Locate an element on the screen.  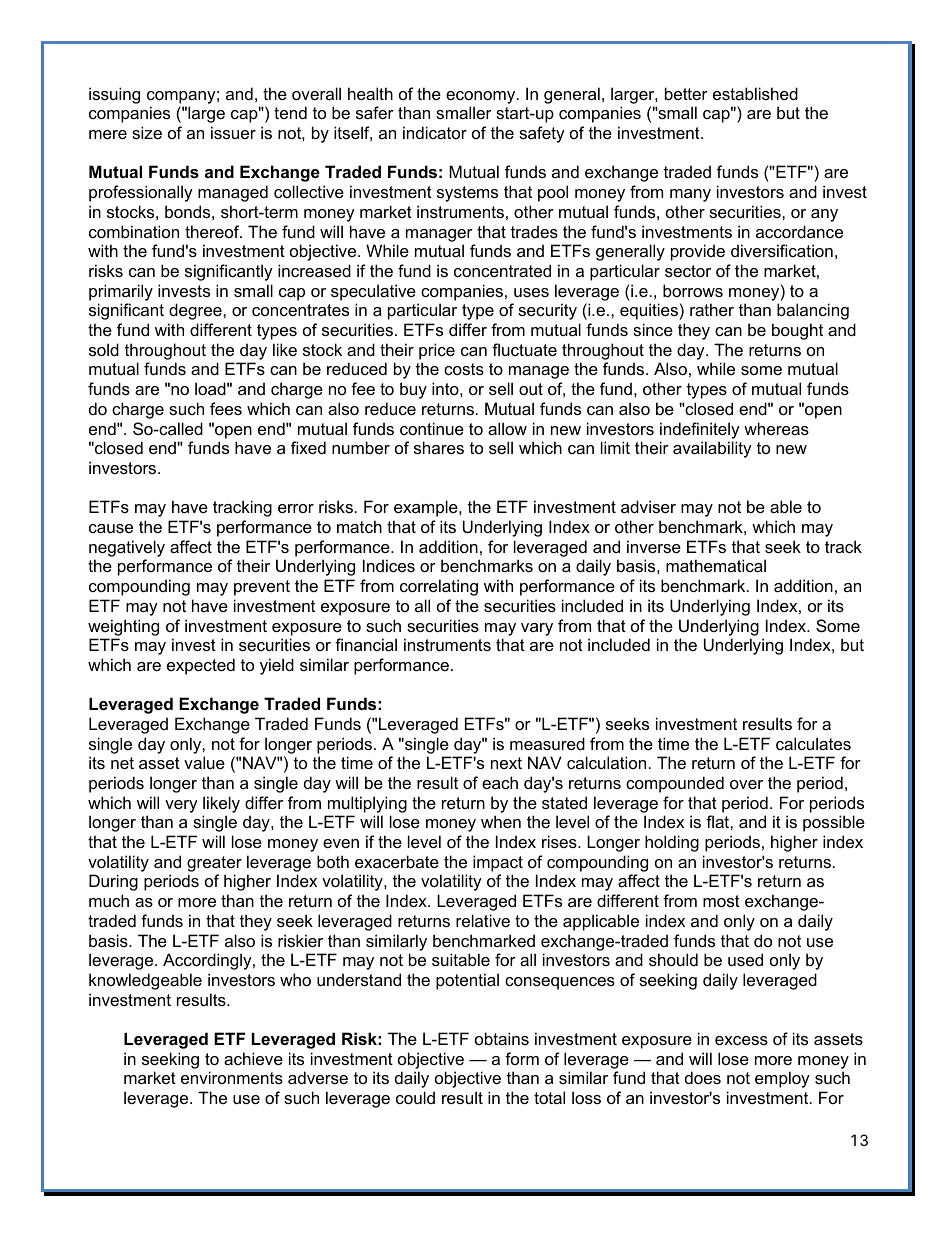
obtains is located at coordinates (502, 1038).
